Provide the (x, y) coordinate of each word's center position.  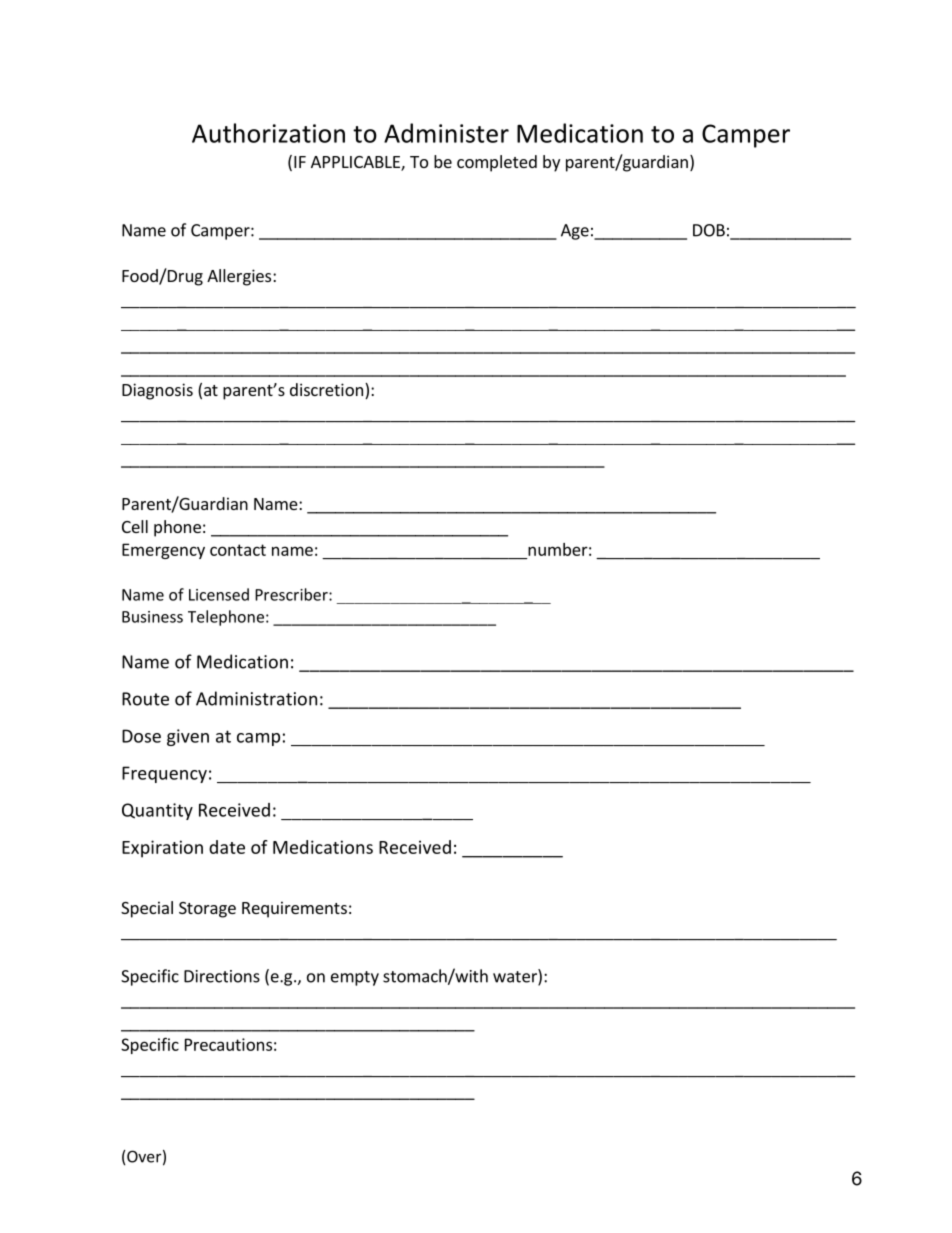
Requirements (294, 909)
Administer (446, 133)
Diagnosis (157, 391)
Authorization (268, 133)
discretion (326, 389)
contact (238, 550)
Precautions (228, 1044)
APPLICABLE (356, 163)
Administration (256, 698)
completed (497, 163)
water (516, 977)
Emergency (163, 551)
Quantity (157, 811)
